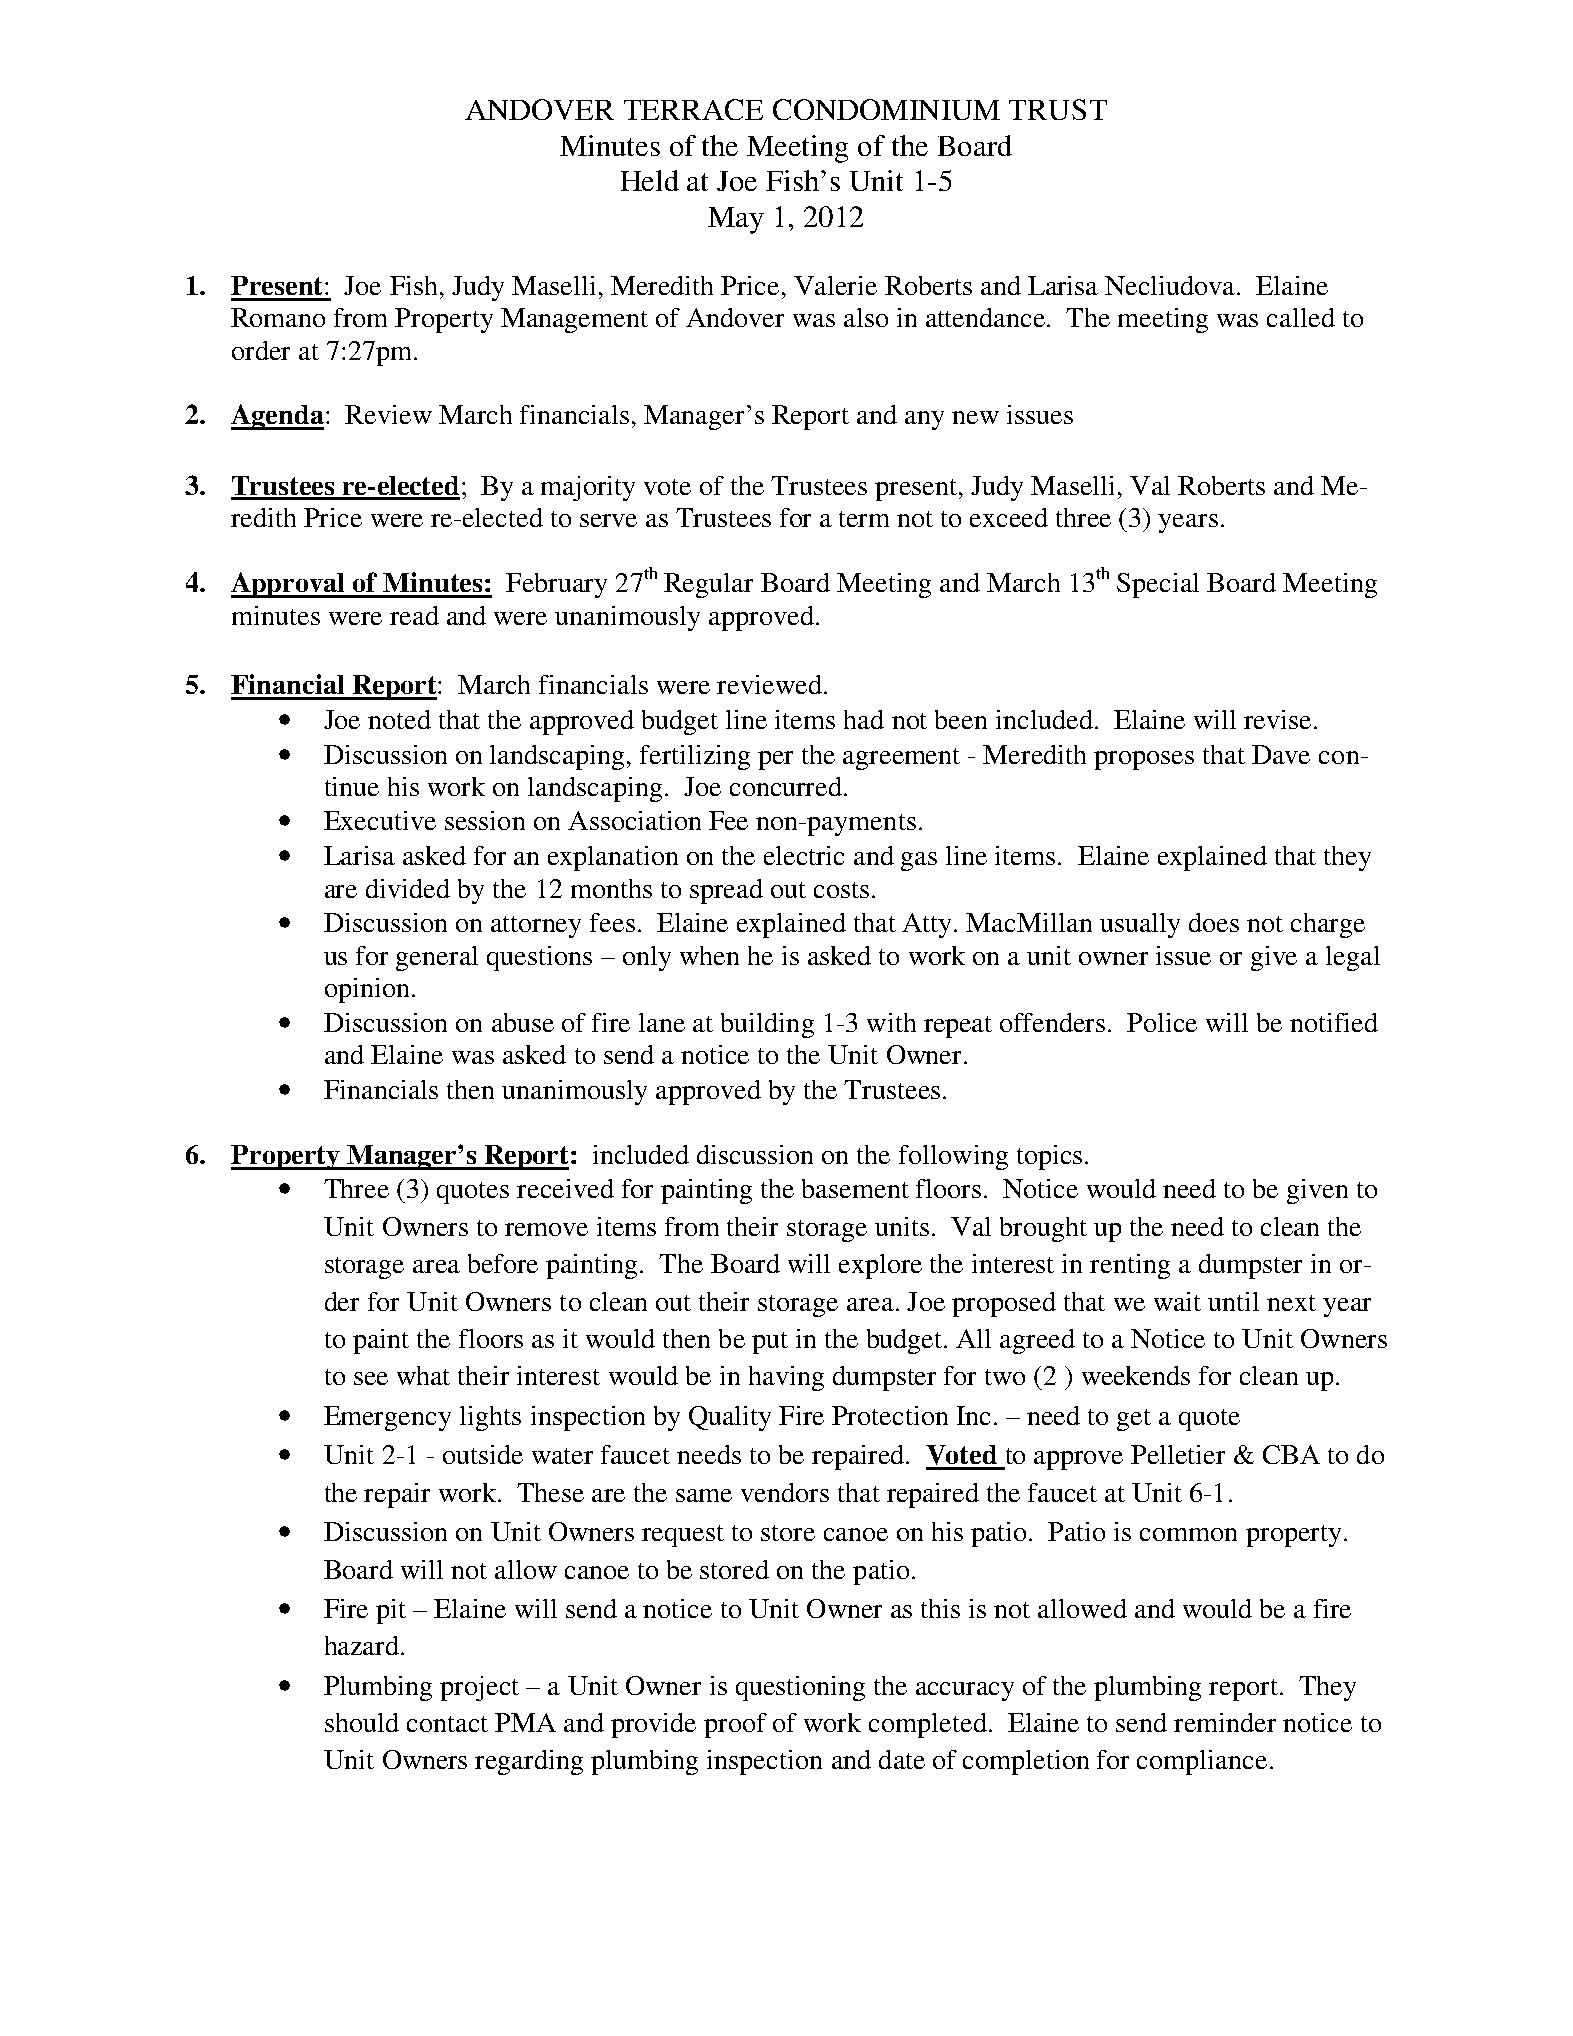 The height and width of the screenshot is (2036, 1573). I want to click on general, so click(437, 958).
